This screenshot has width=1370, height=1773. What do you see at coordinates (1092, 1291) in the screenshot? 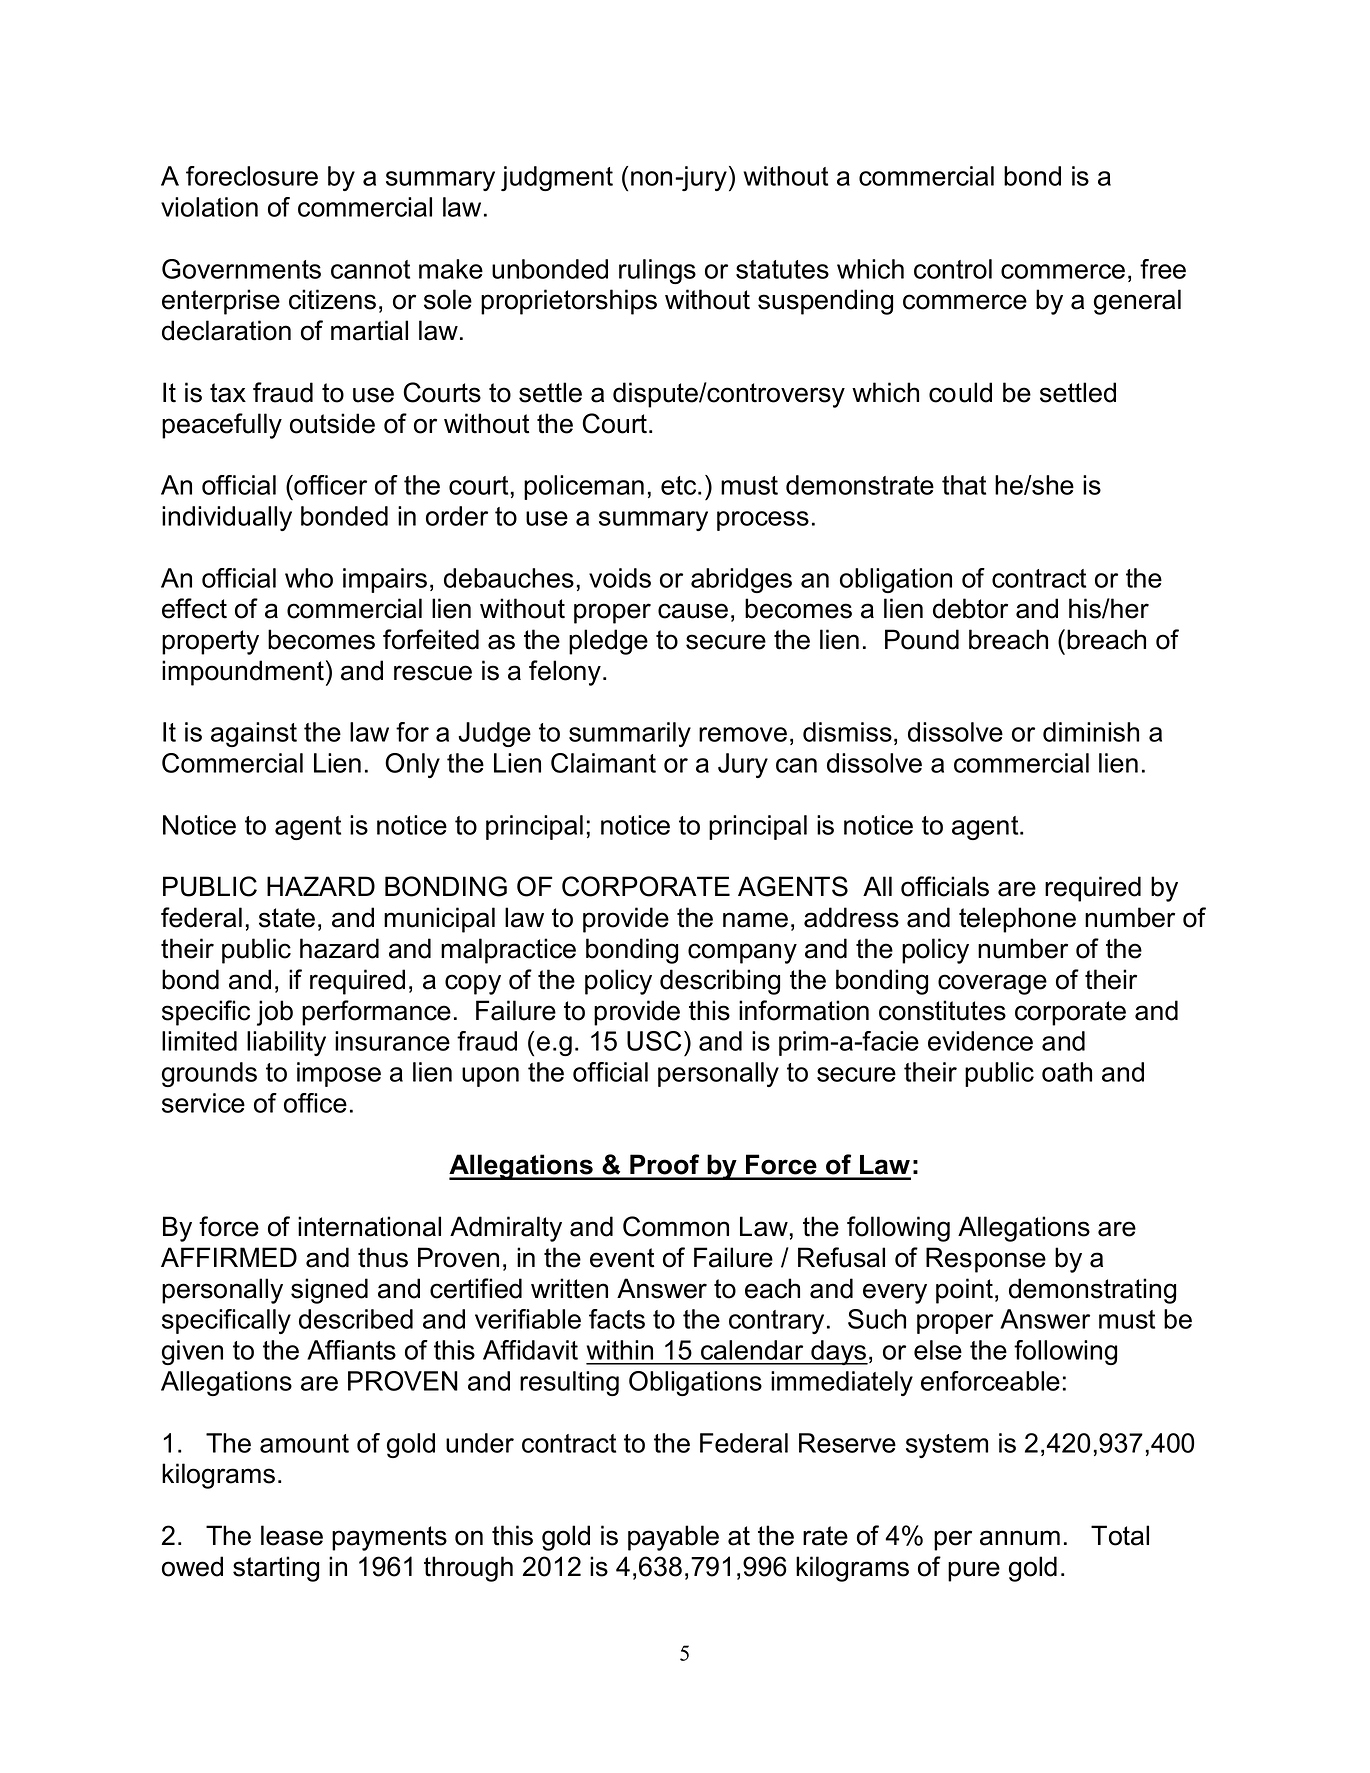
I see `demonstrating` at bounding box center [1092, 1291].
